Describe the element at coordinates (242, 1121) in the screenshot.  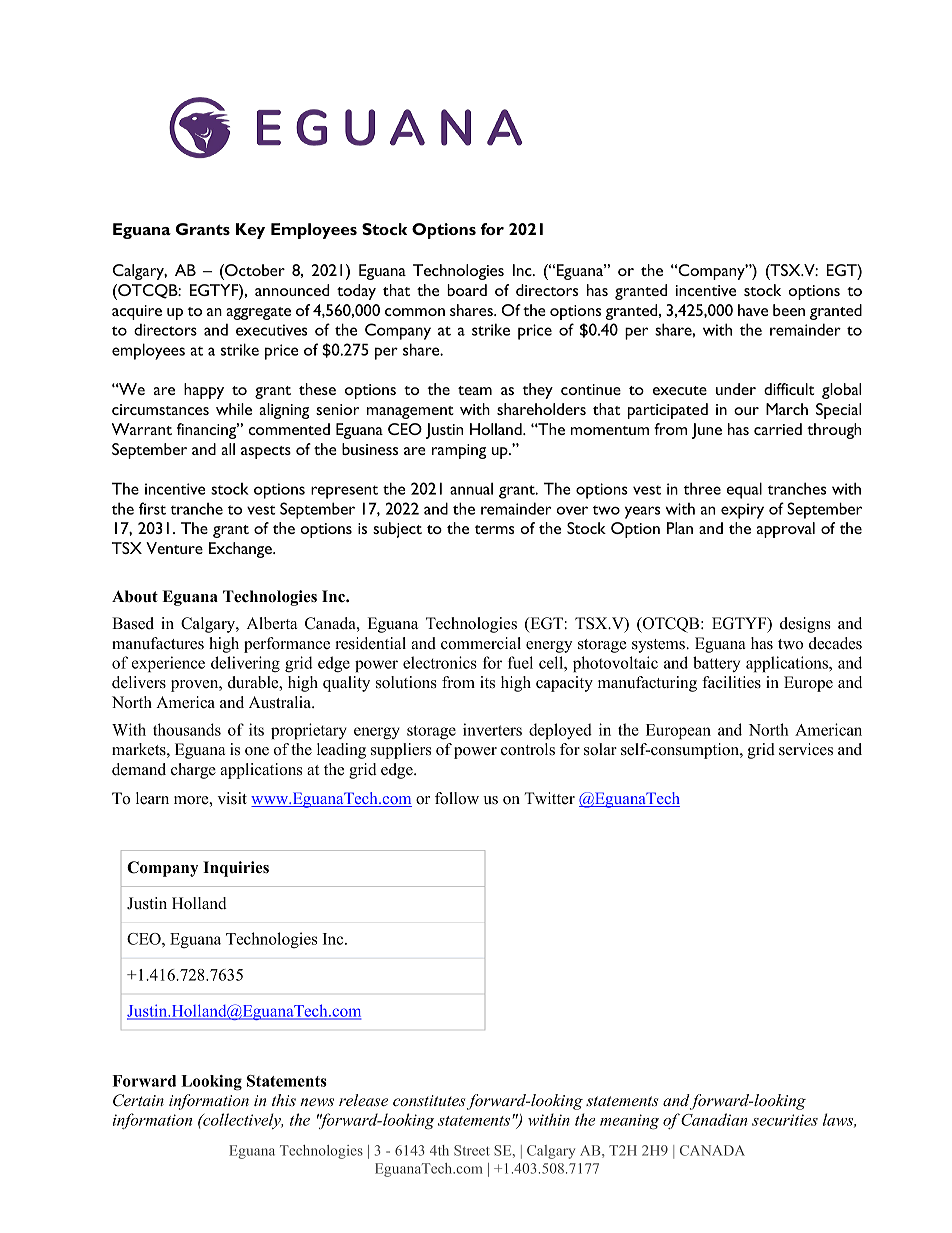
I see `collectively` at that location.
